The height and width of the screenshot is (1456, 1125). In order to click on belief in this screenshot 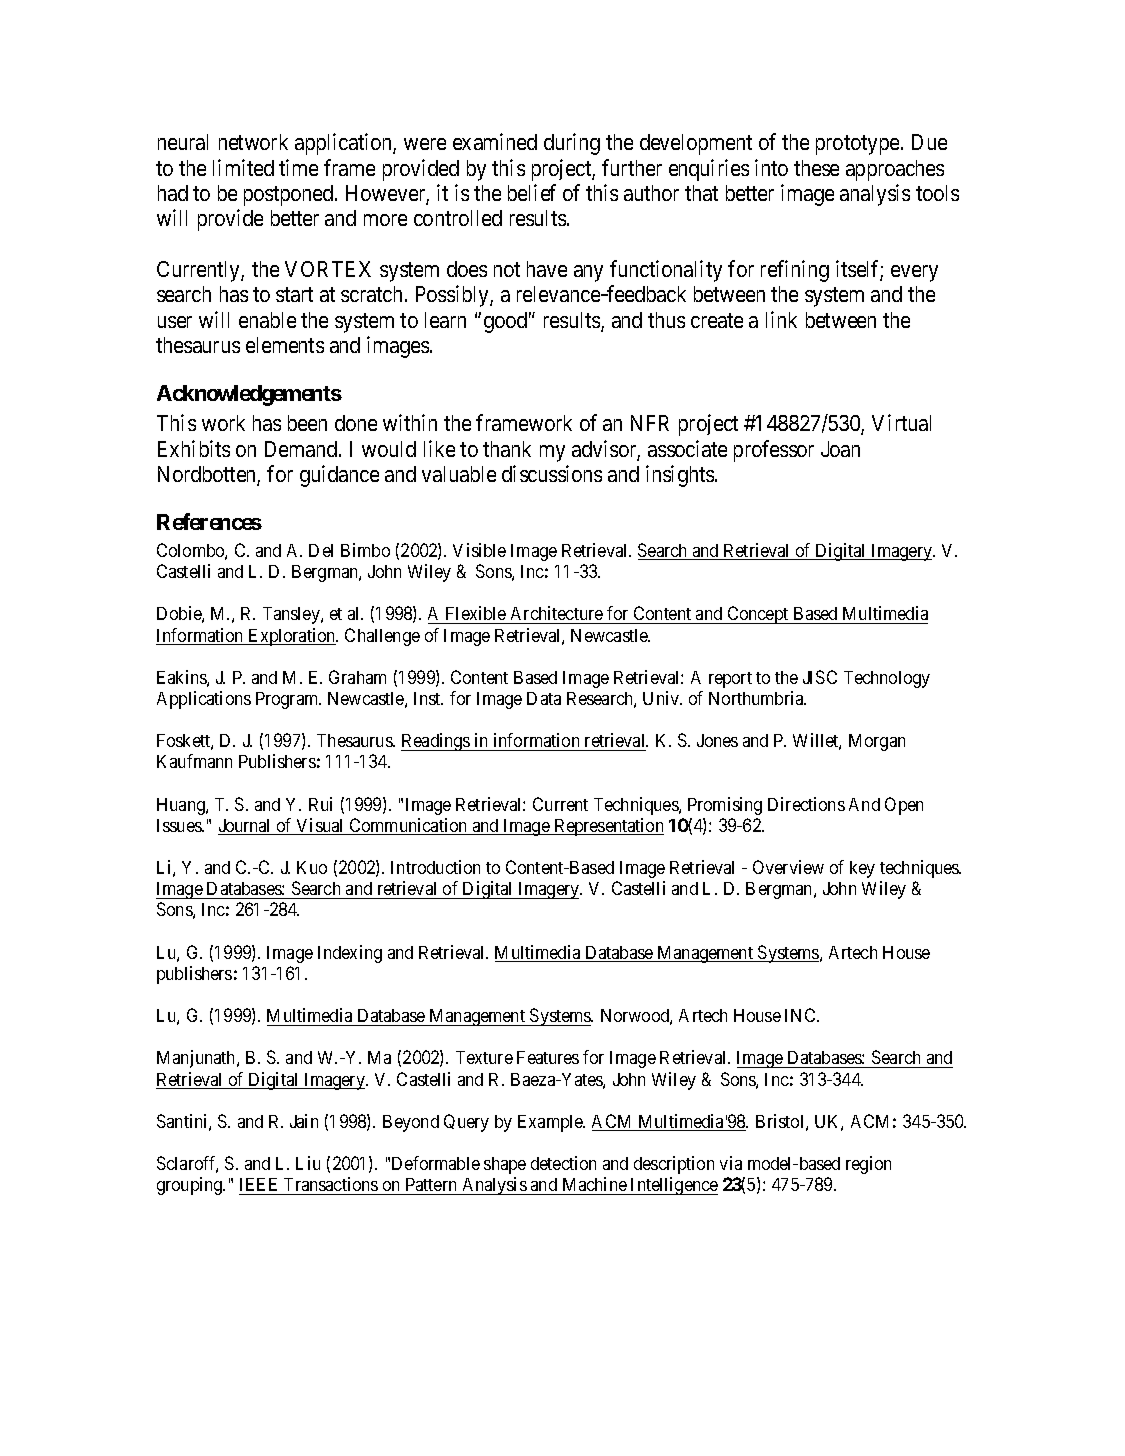, I will do `click(532, 192)`.
